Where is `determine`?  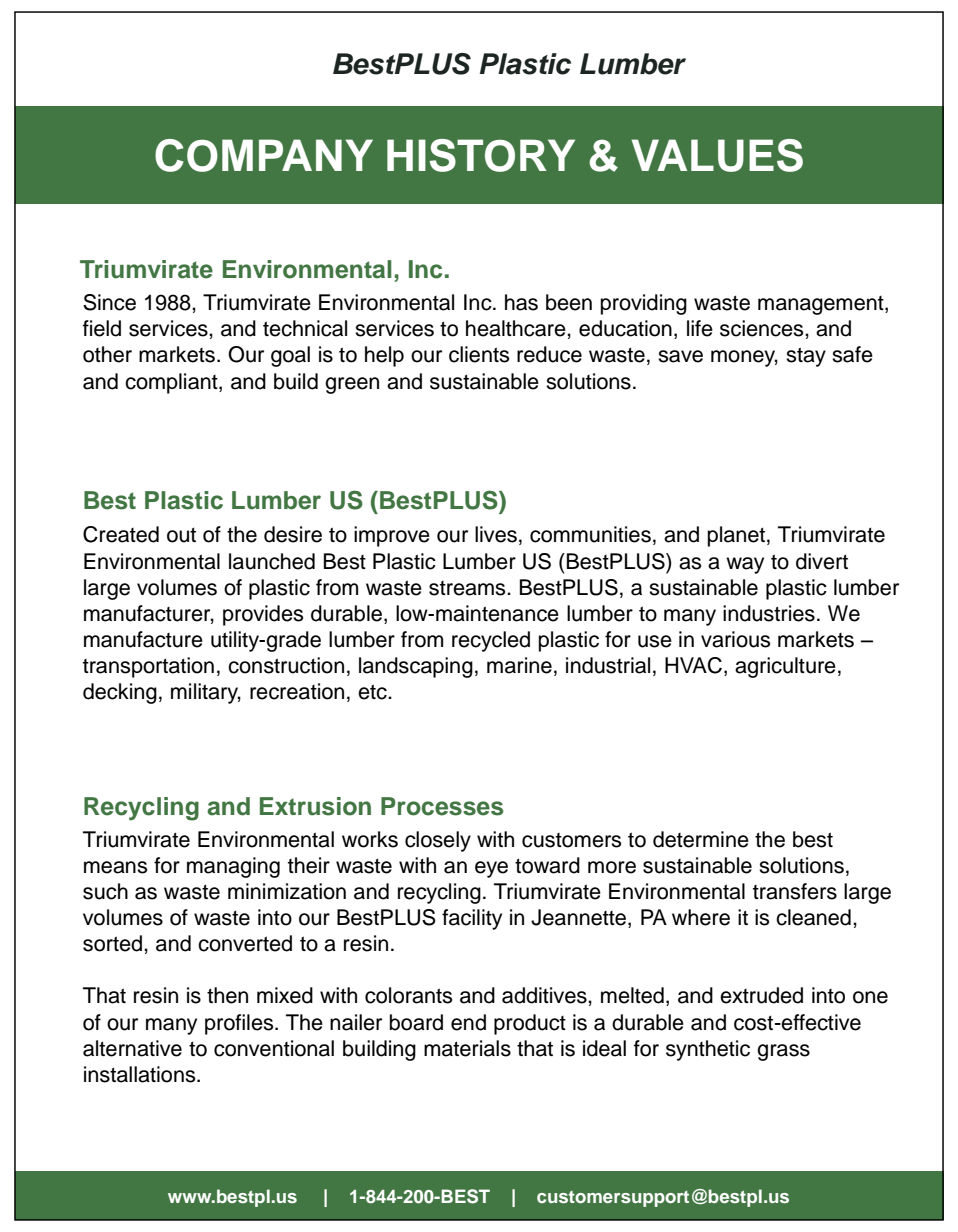 determine is located at coordinates (701, 839).
